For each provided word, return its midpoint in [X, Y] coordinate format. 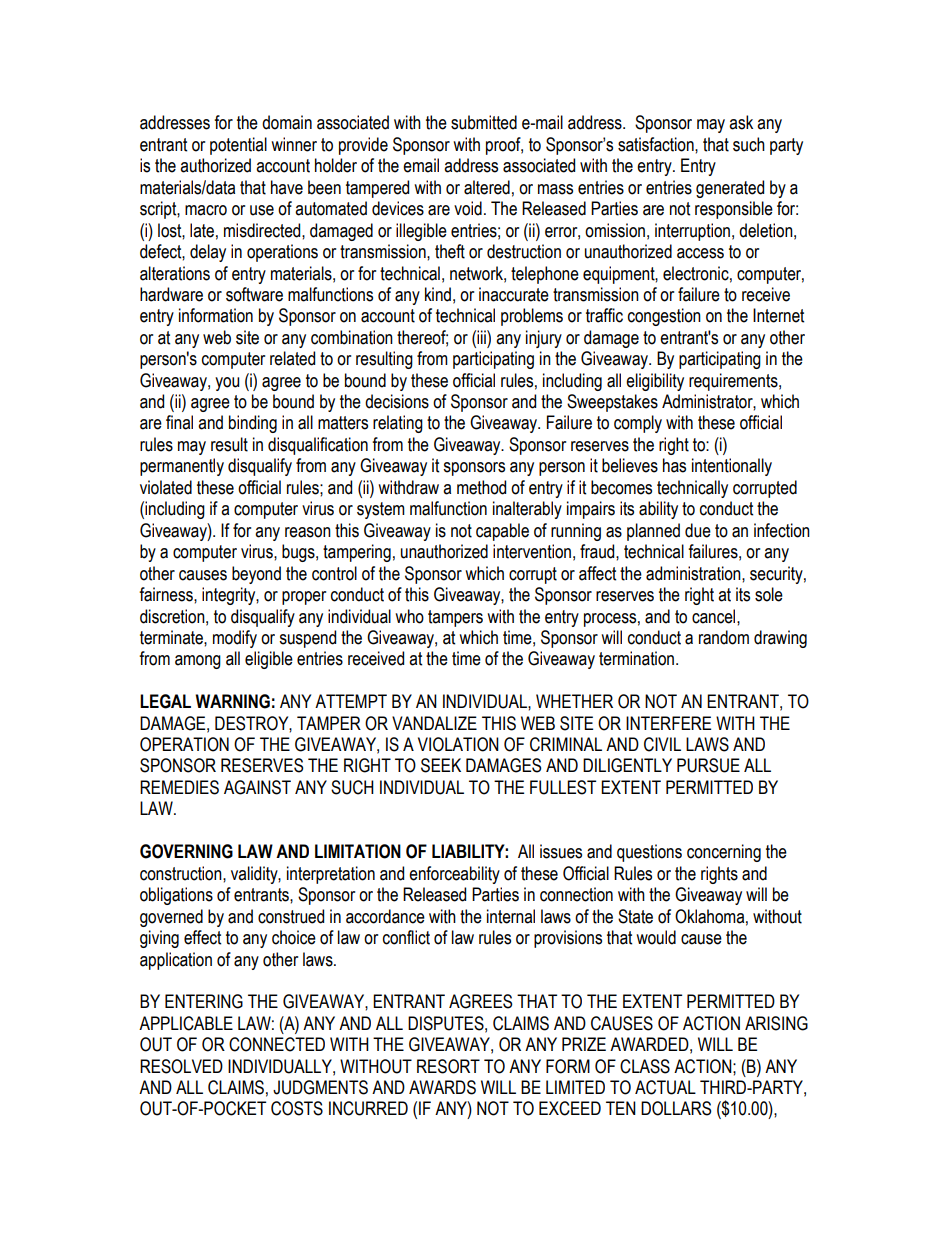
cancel [715, 616]
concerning [724, 853]
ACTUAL [665, 1087]
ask [741, 122]
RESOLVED [181, 1066]
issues [561, 851]
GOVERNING [186, 851]
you [227, 384]
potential [238, 146]
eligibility [655, 382]
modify [235, 639]
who [409, 616]
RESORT [448, 1066]
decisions [397, 401]
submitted [484, 122]
